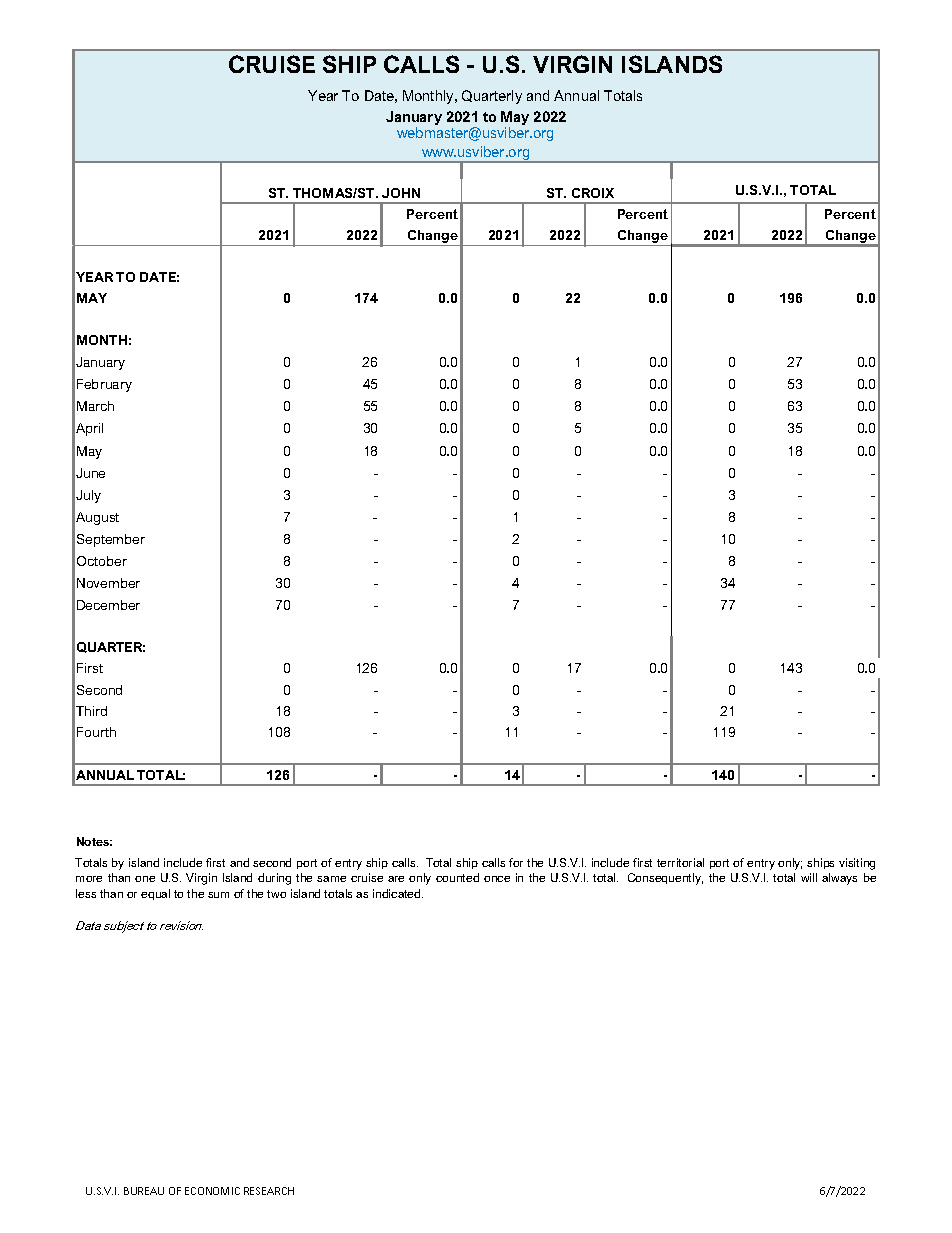  What do you see at coordinates (212, 1191) in the screenshot?
I see `ECONOMIC` at bounding box center [212, 1191].
